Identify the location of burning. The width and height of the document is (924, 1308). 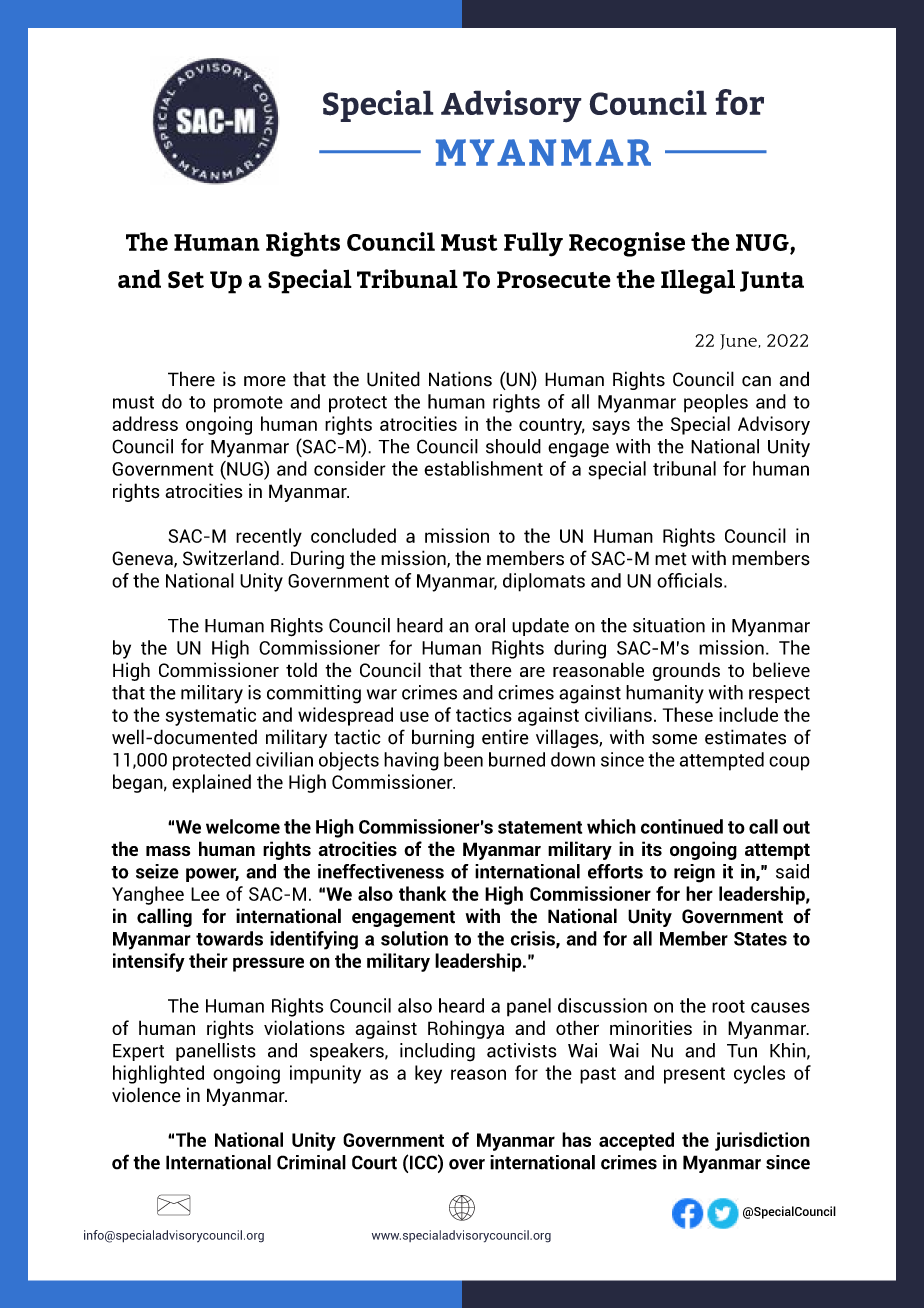
(443, 738).
